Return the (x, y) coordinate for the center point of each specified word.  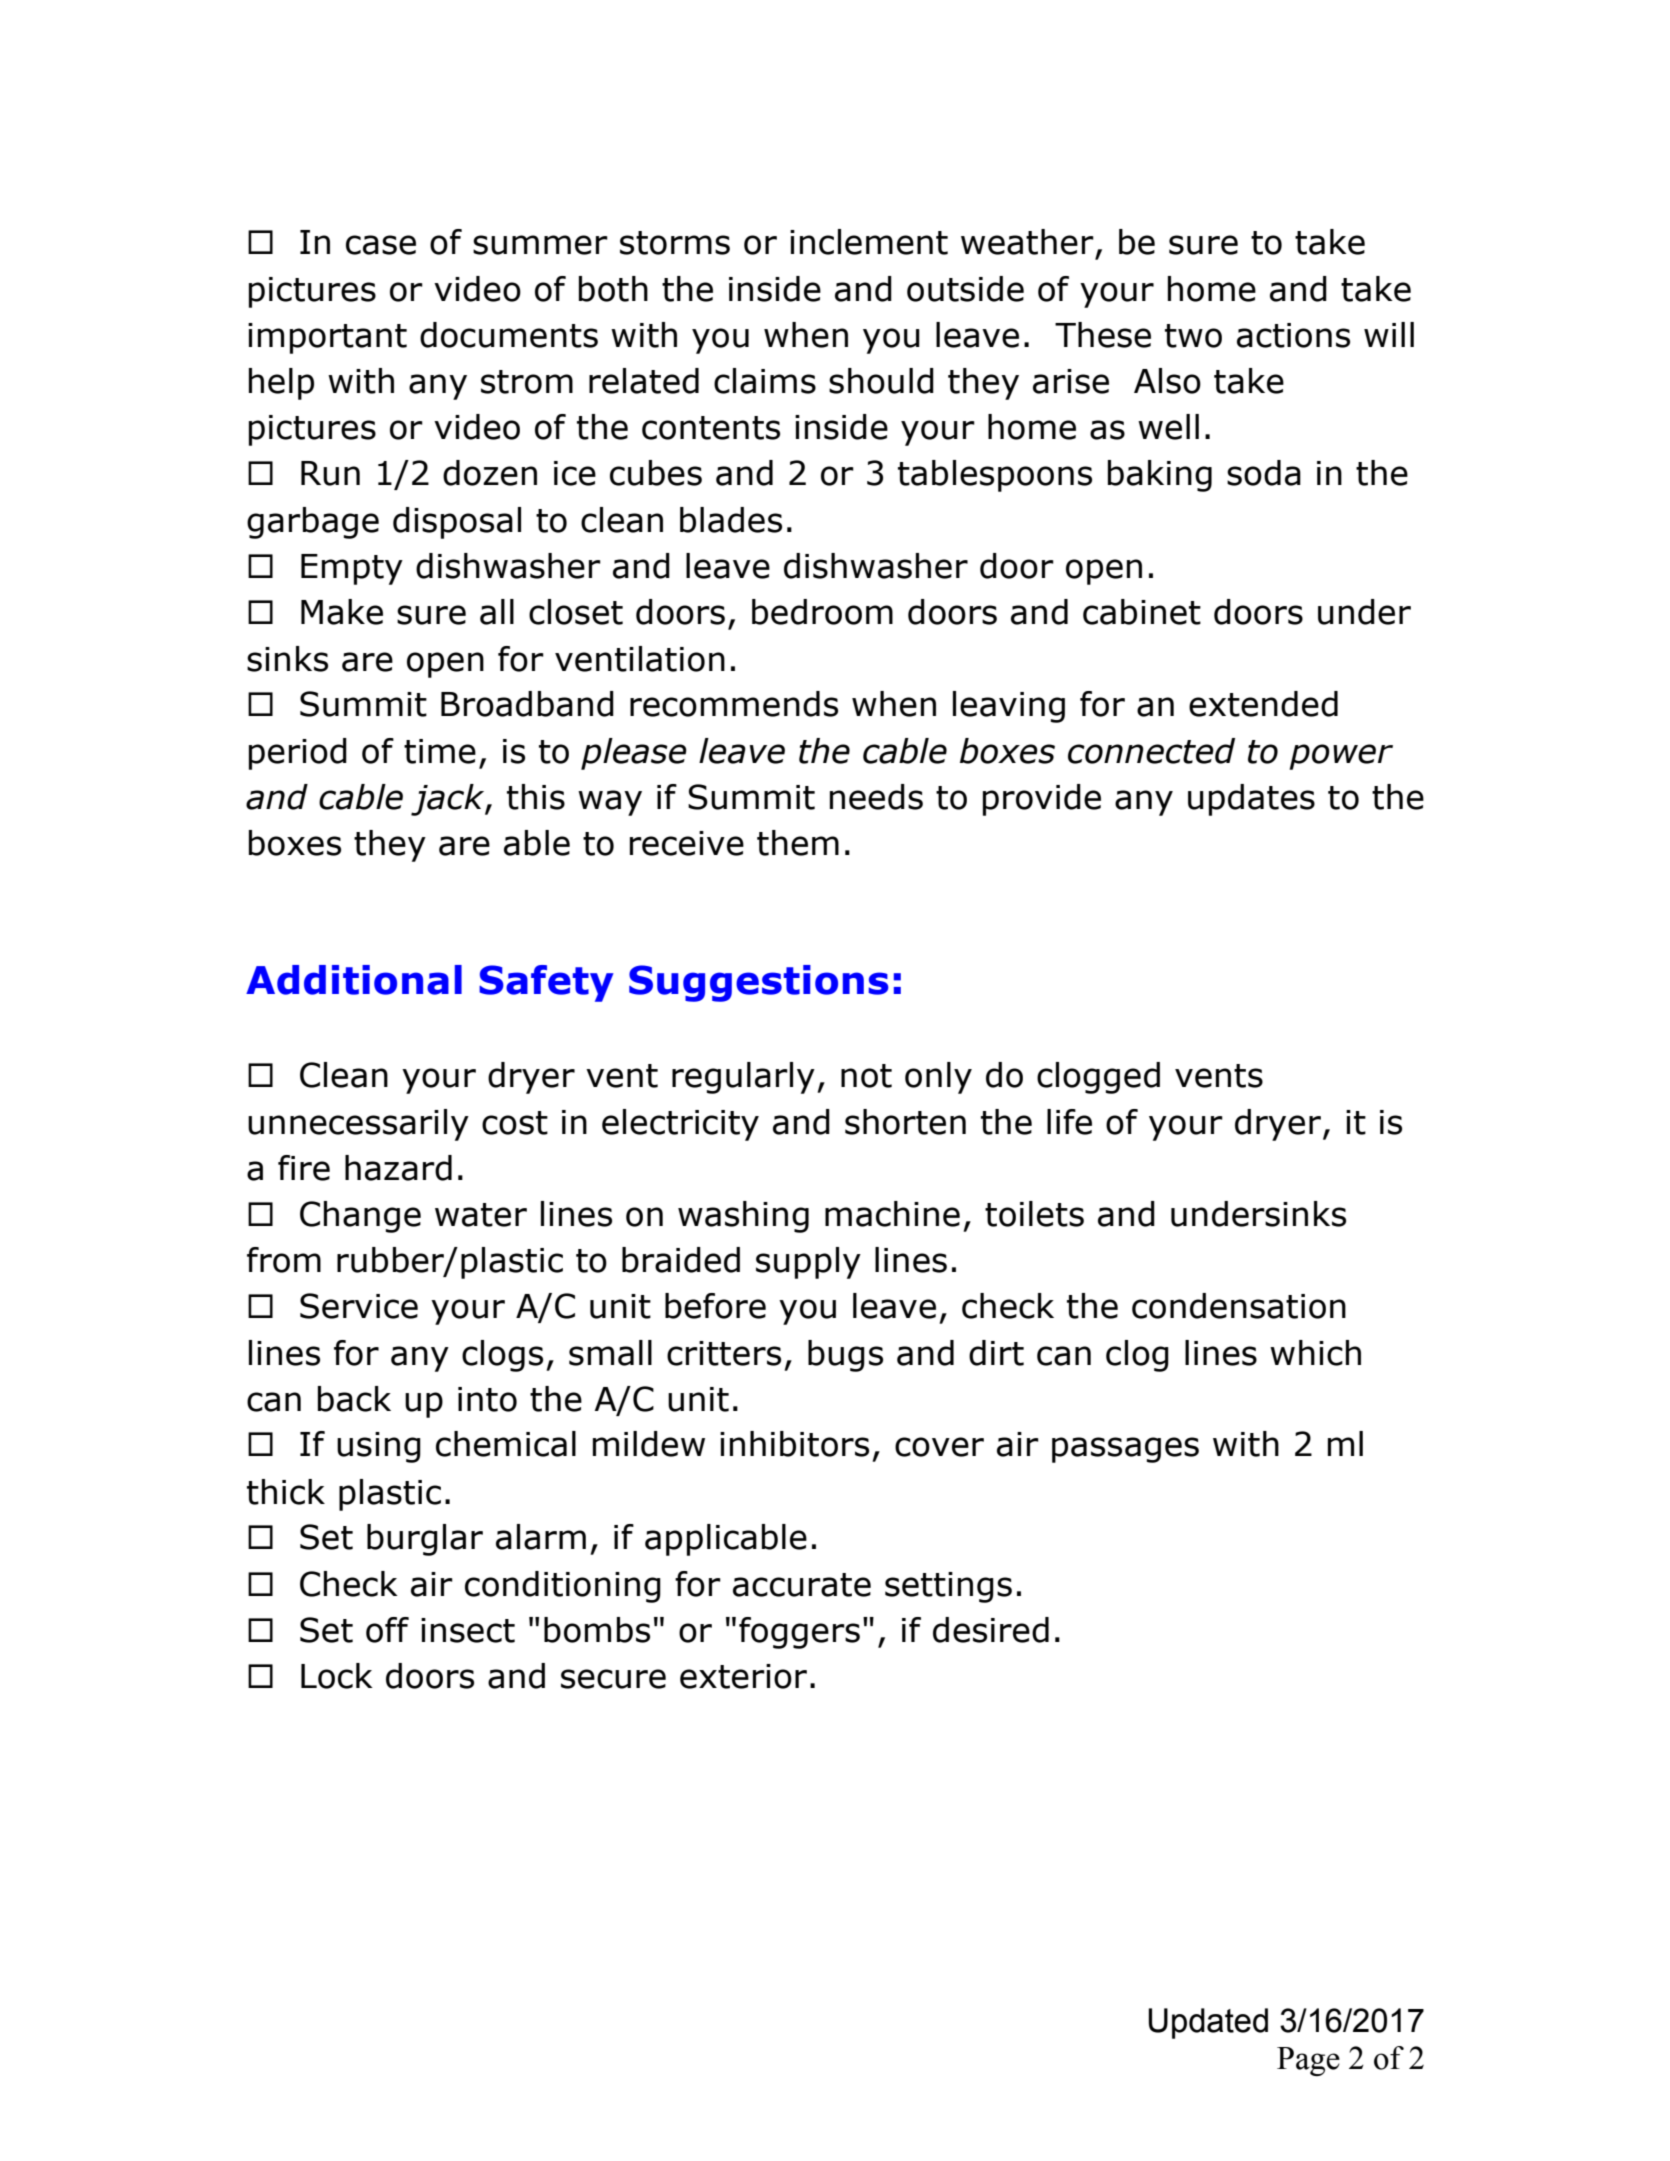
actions (1293, 335)
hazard (398, 1168)
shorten (905, 1122)
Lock (337, 1676)
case (381, 245)
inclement (869, 242)
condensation (1239, 1306)
